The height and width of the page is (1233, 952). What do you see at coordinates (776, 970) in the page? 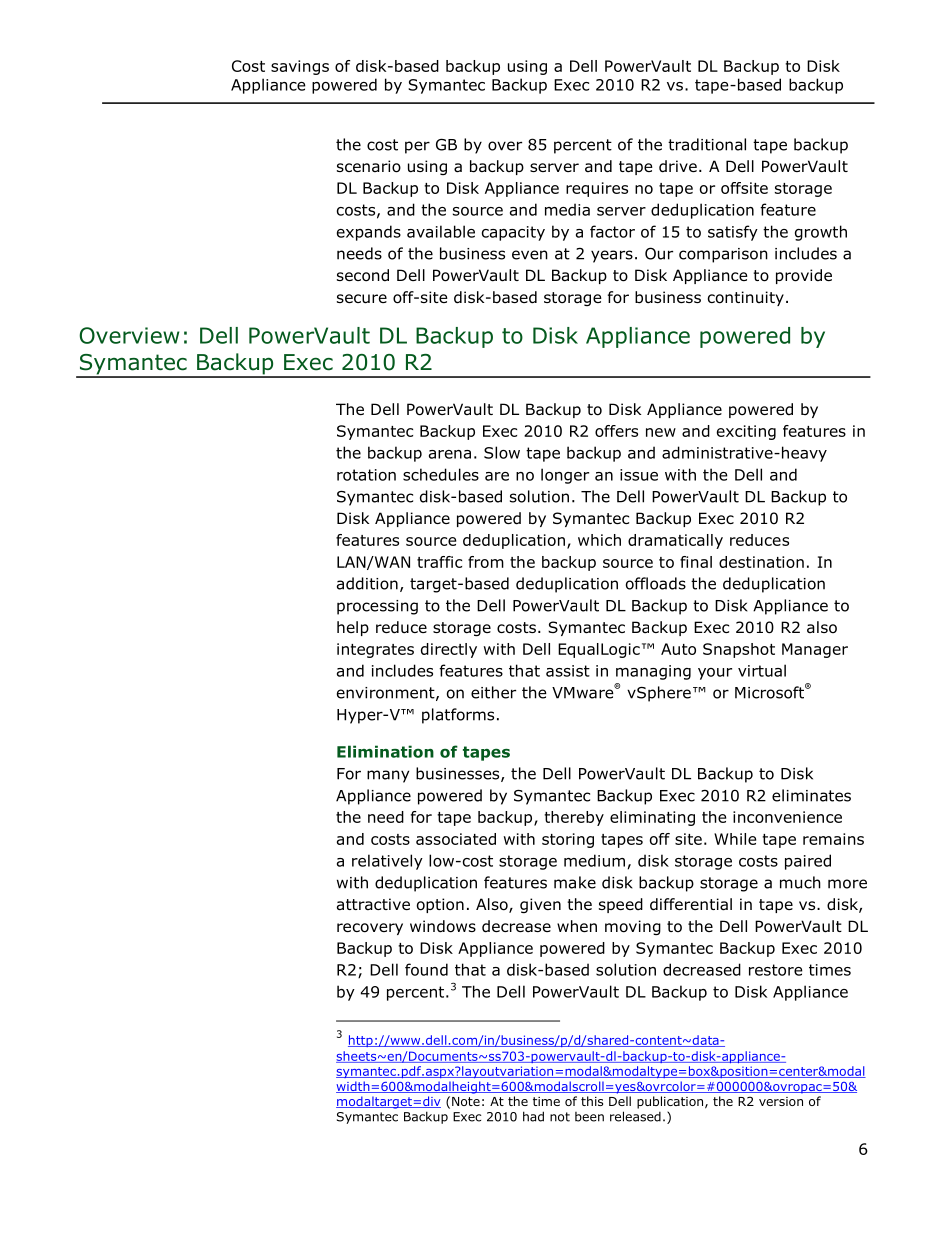
I see `restore` at bounding box center [776, 970].
